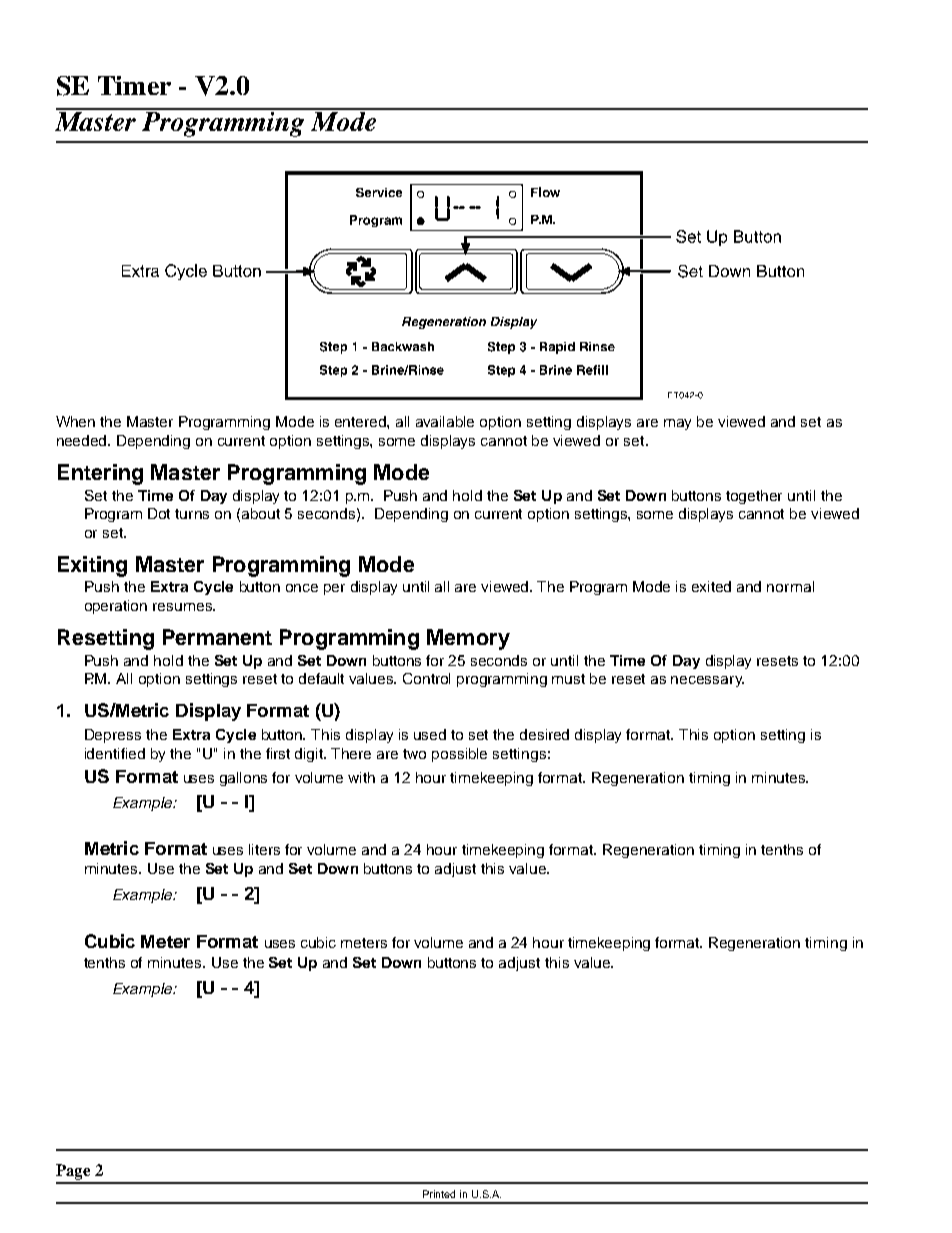 The image size is (952, 1233). What do you see at coordinates (243, 779) in the image?
I see `gallons` at bounding box center [243, 779].
